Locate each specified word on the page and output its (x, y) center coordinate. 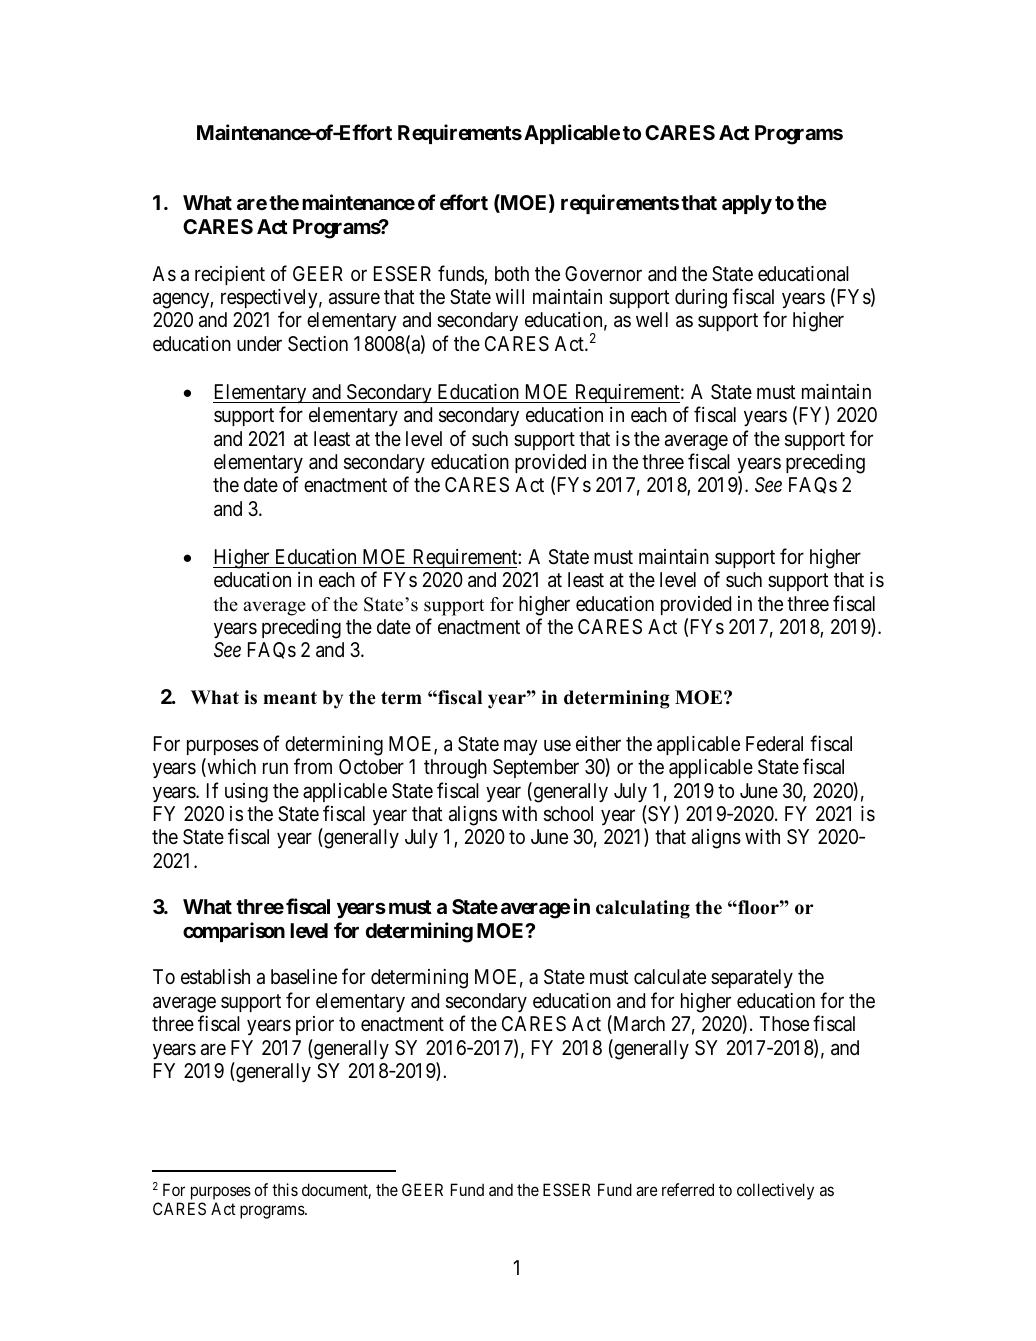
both (512, 273)
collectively (775, 1191)
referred (688, 1189)
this (285, 1189)
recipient (230, 275)
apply (747, 204)
